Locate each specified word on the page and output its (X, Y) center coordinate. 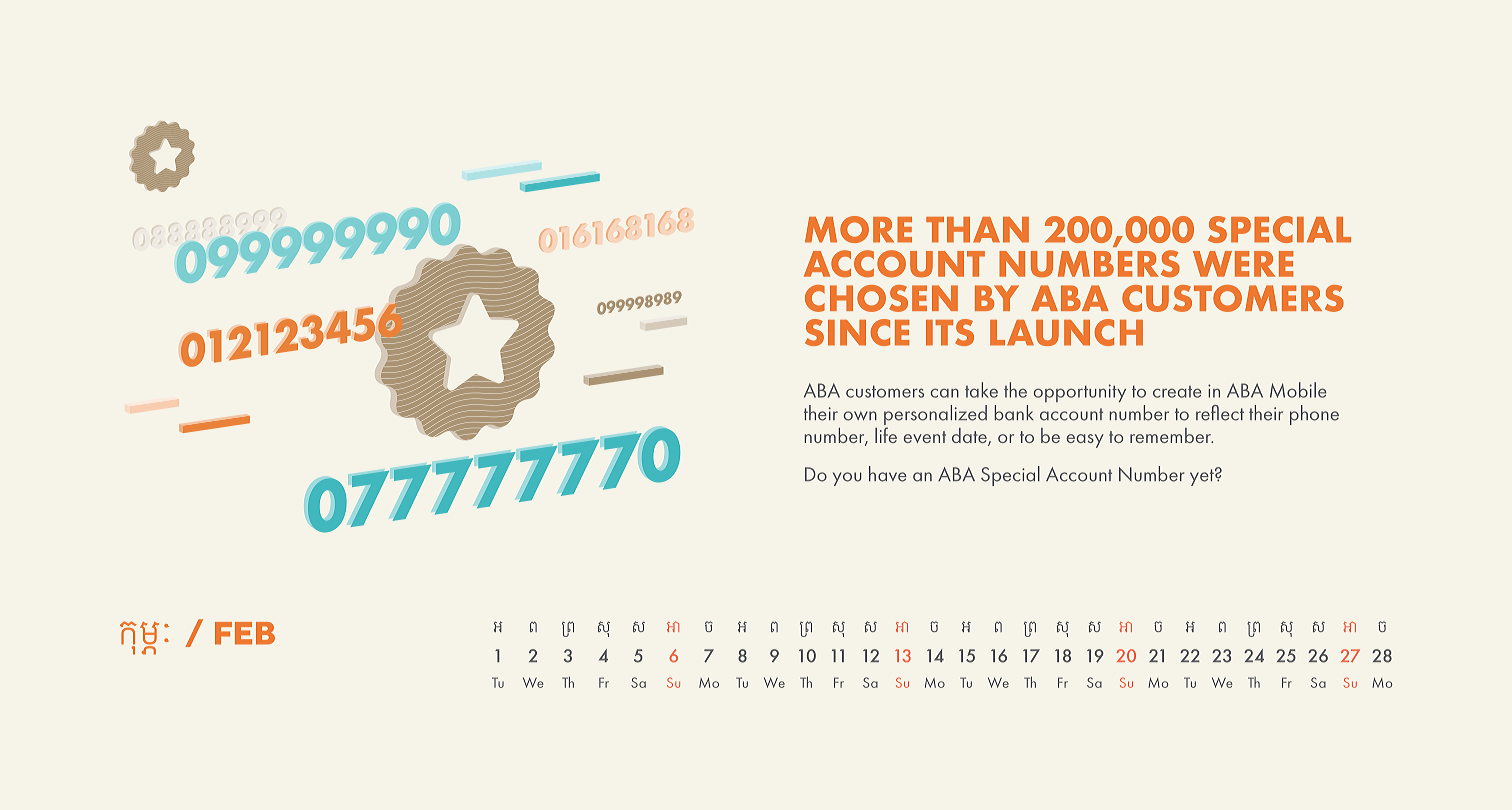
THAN (977, 230)
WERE (1243, 264)
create (1177, 392)
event (924, 437)
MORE (858, 229)
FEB (245, 633)
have (888, 474)
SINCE (857, 332)
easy (1085, 441)
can (945, 393)
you (847, 479)
